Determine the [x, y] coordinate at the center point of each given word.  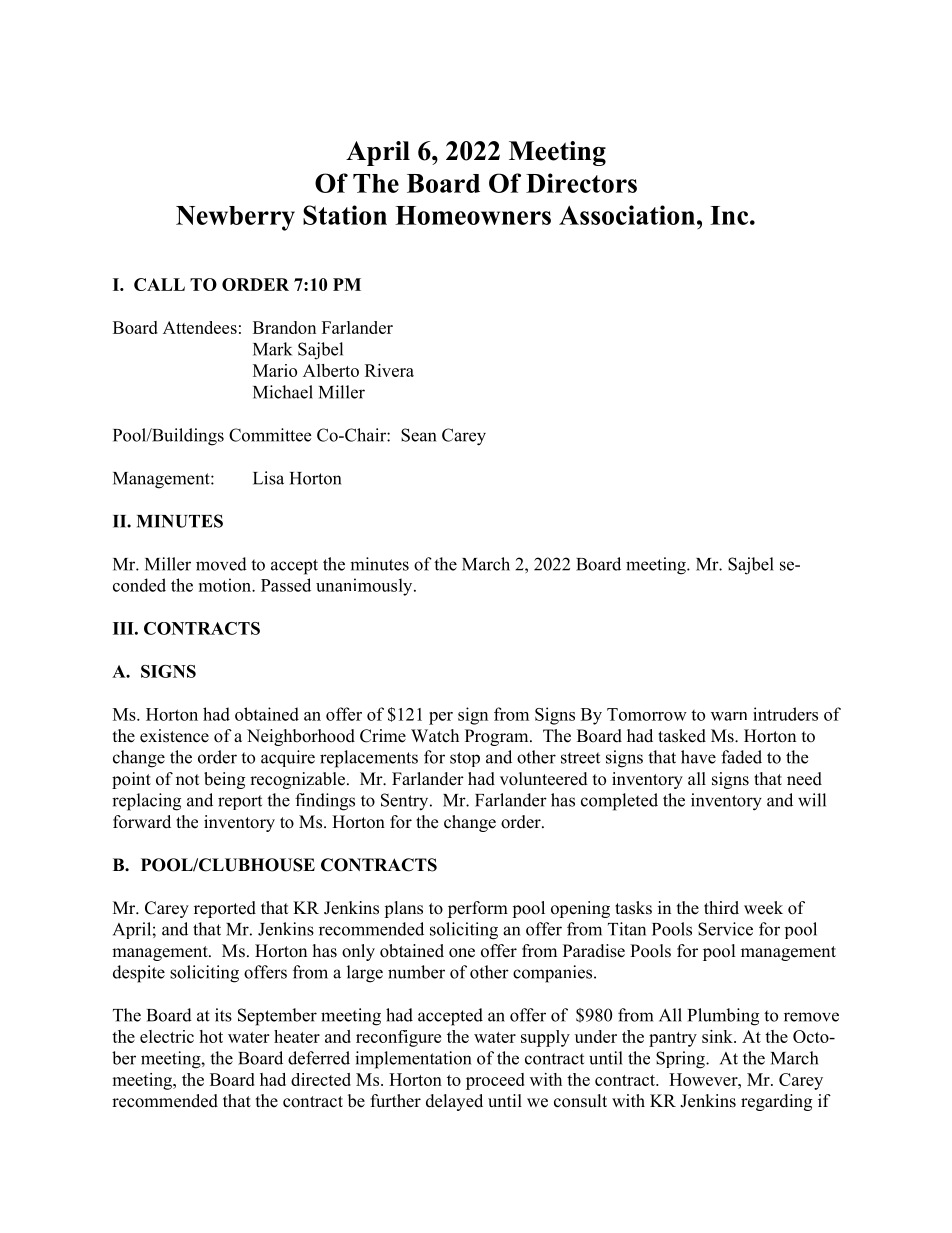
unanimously [365, 587]
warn [729, 716]
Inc [730, 215]
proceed [495, 1081]
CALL [159, 284]
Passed [286, 585]
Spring [681, 1060]
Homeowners [473, 215]
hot [211, 1036]
